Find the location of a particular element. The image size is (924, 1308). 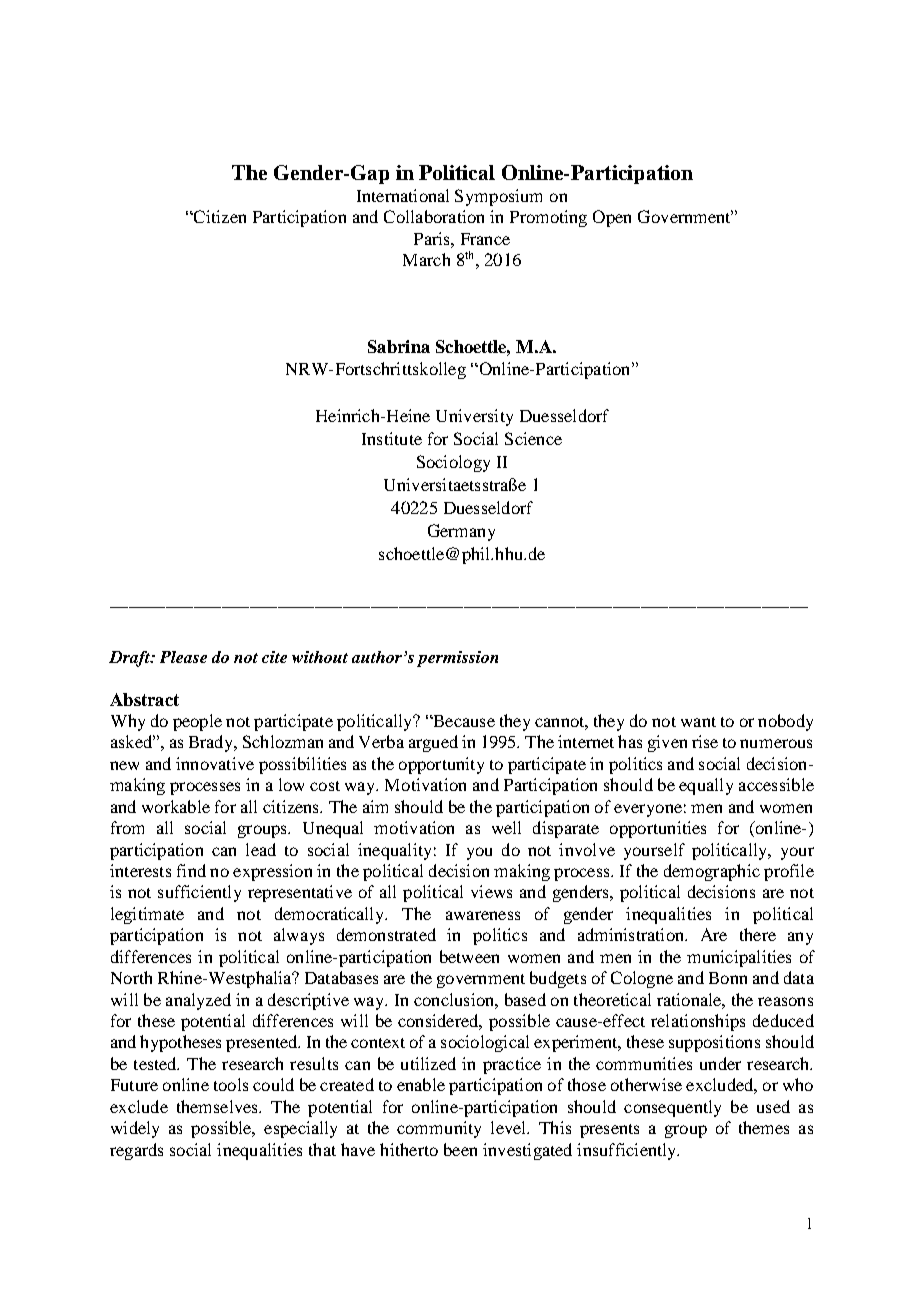

Please is located at coordinates (183, 657).
